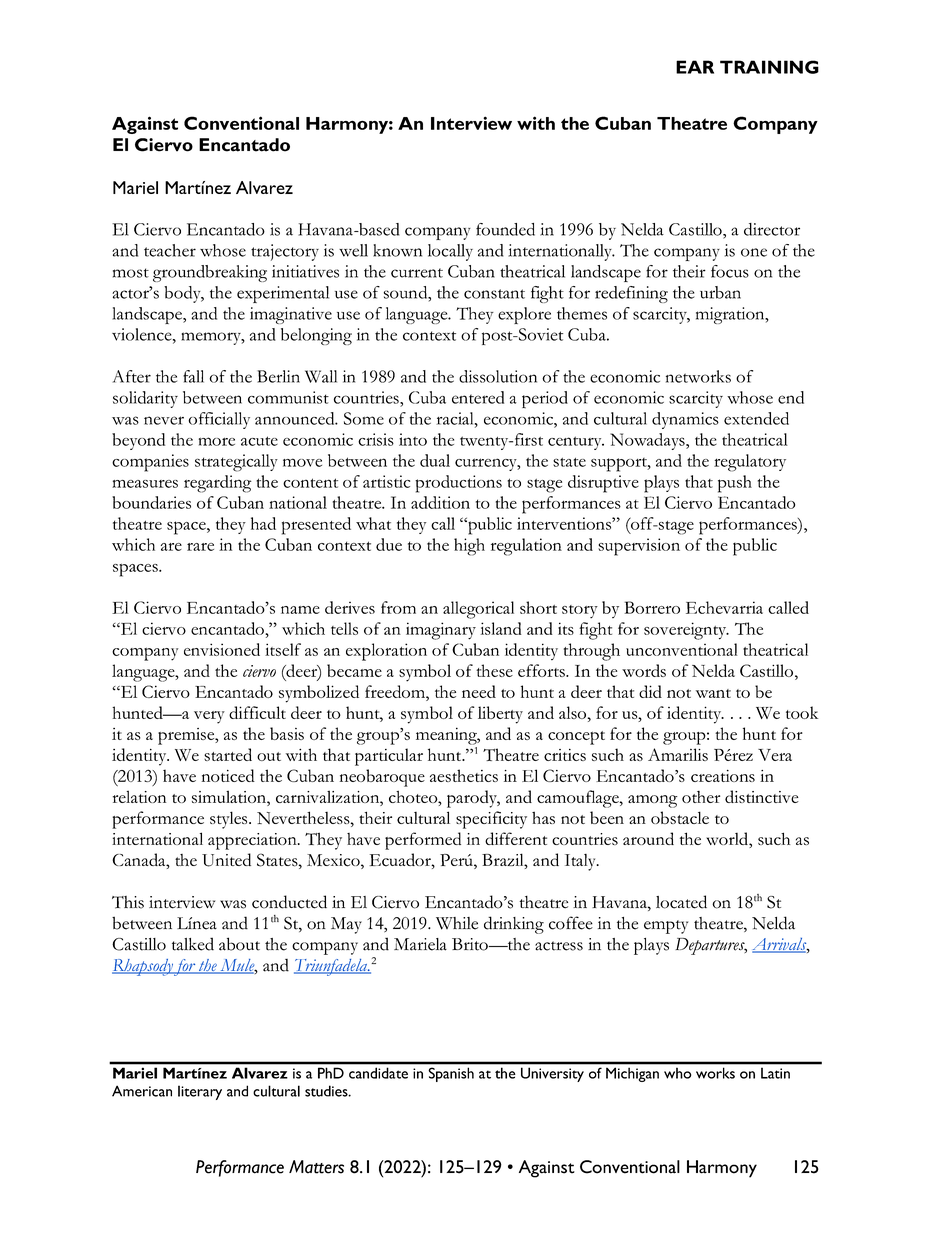  I want to click on EAR, so click(695, 67).
